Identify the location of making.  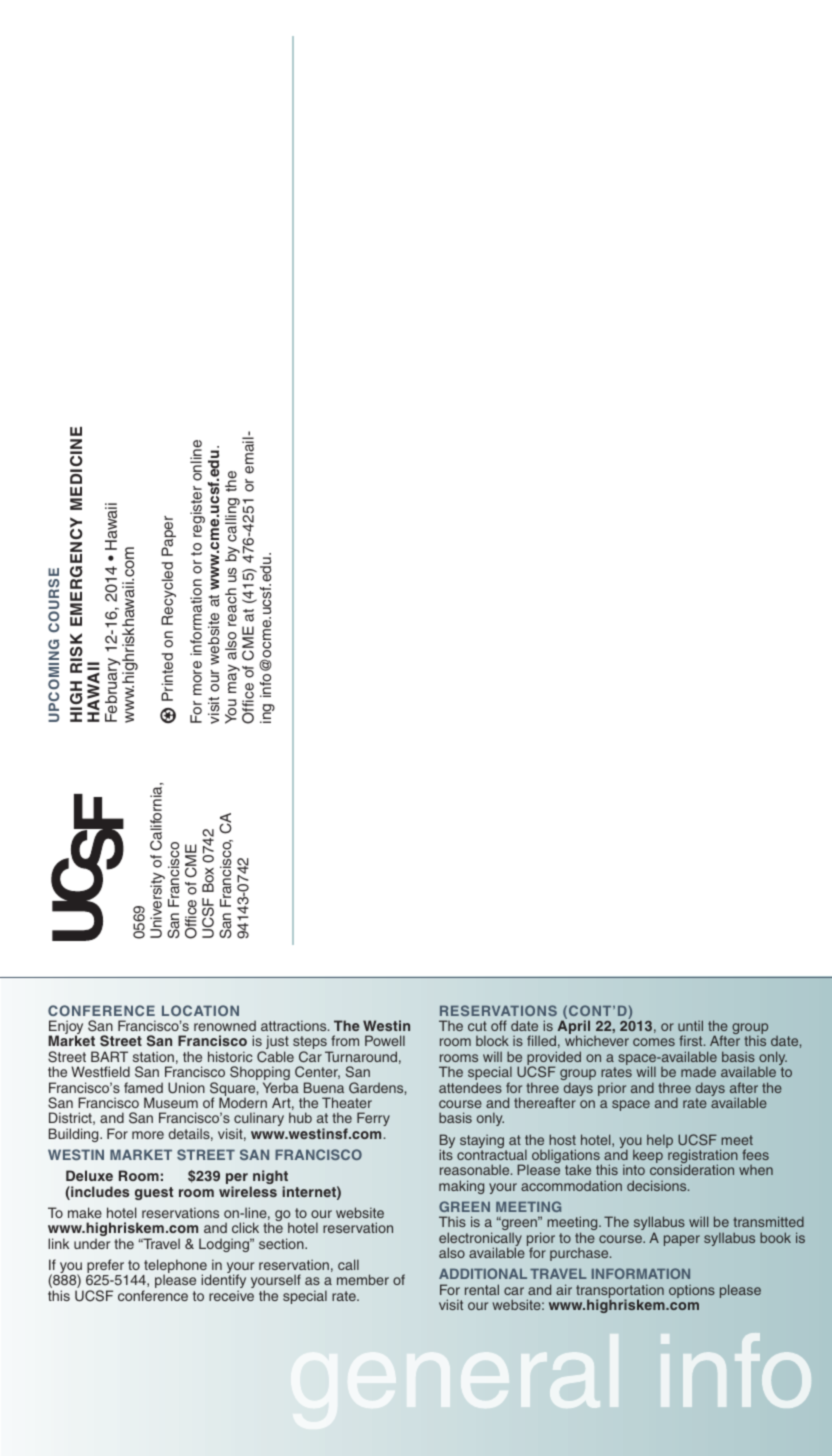
(461, 1187).
